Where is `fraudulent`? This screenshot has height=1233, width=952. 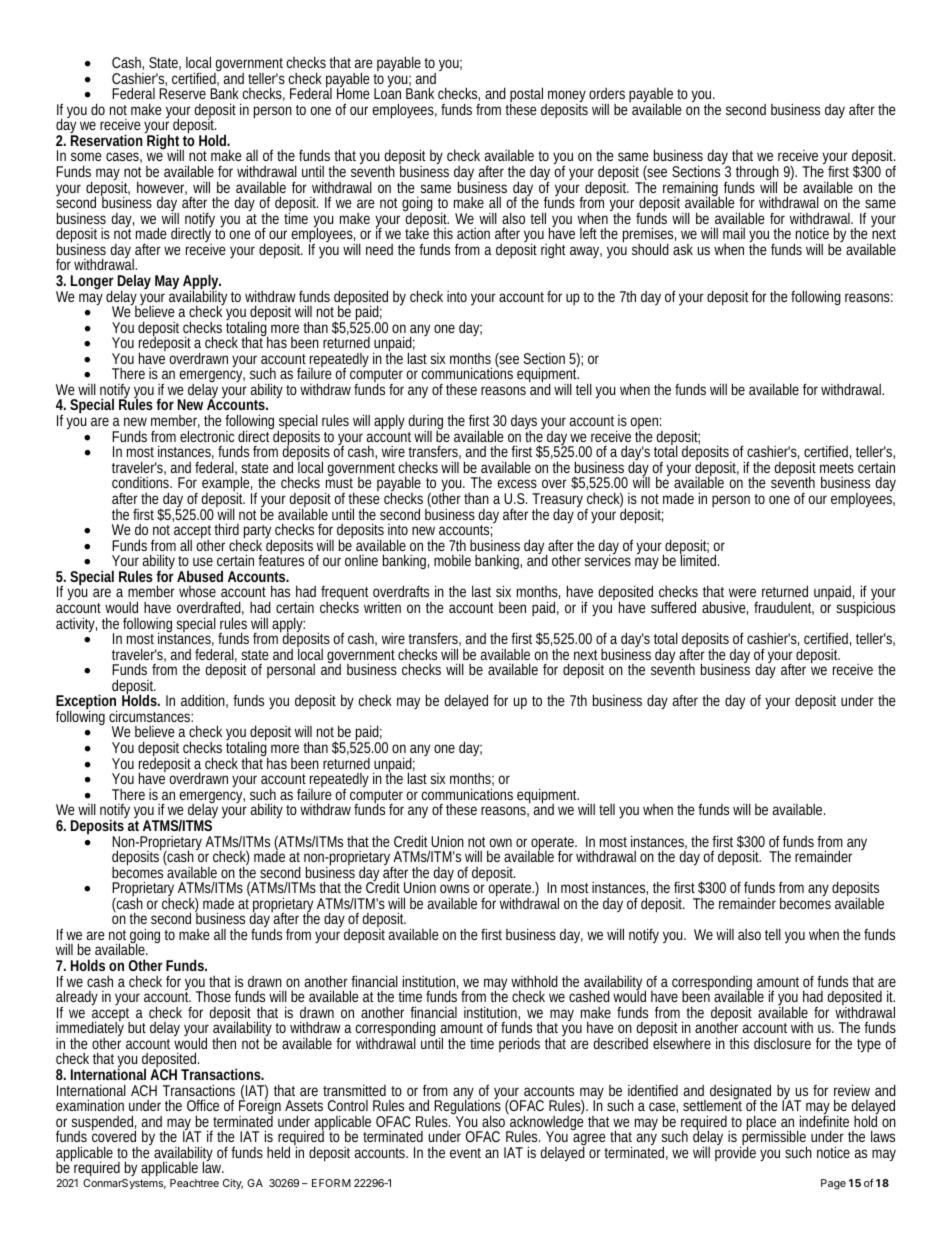
fraudulent is located at coordinates (784, 608).
